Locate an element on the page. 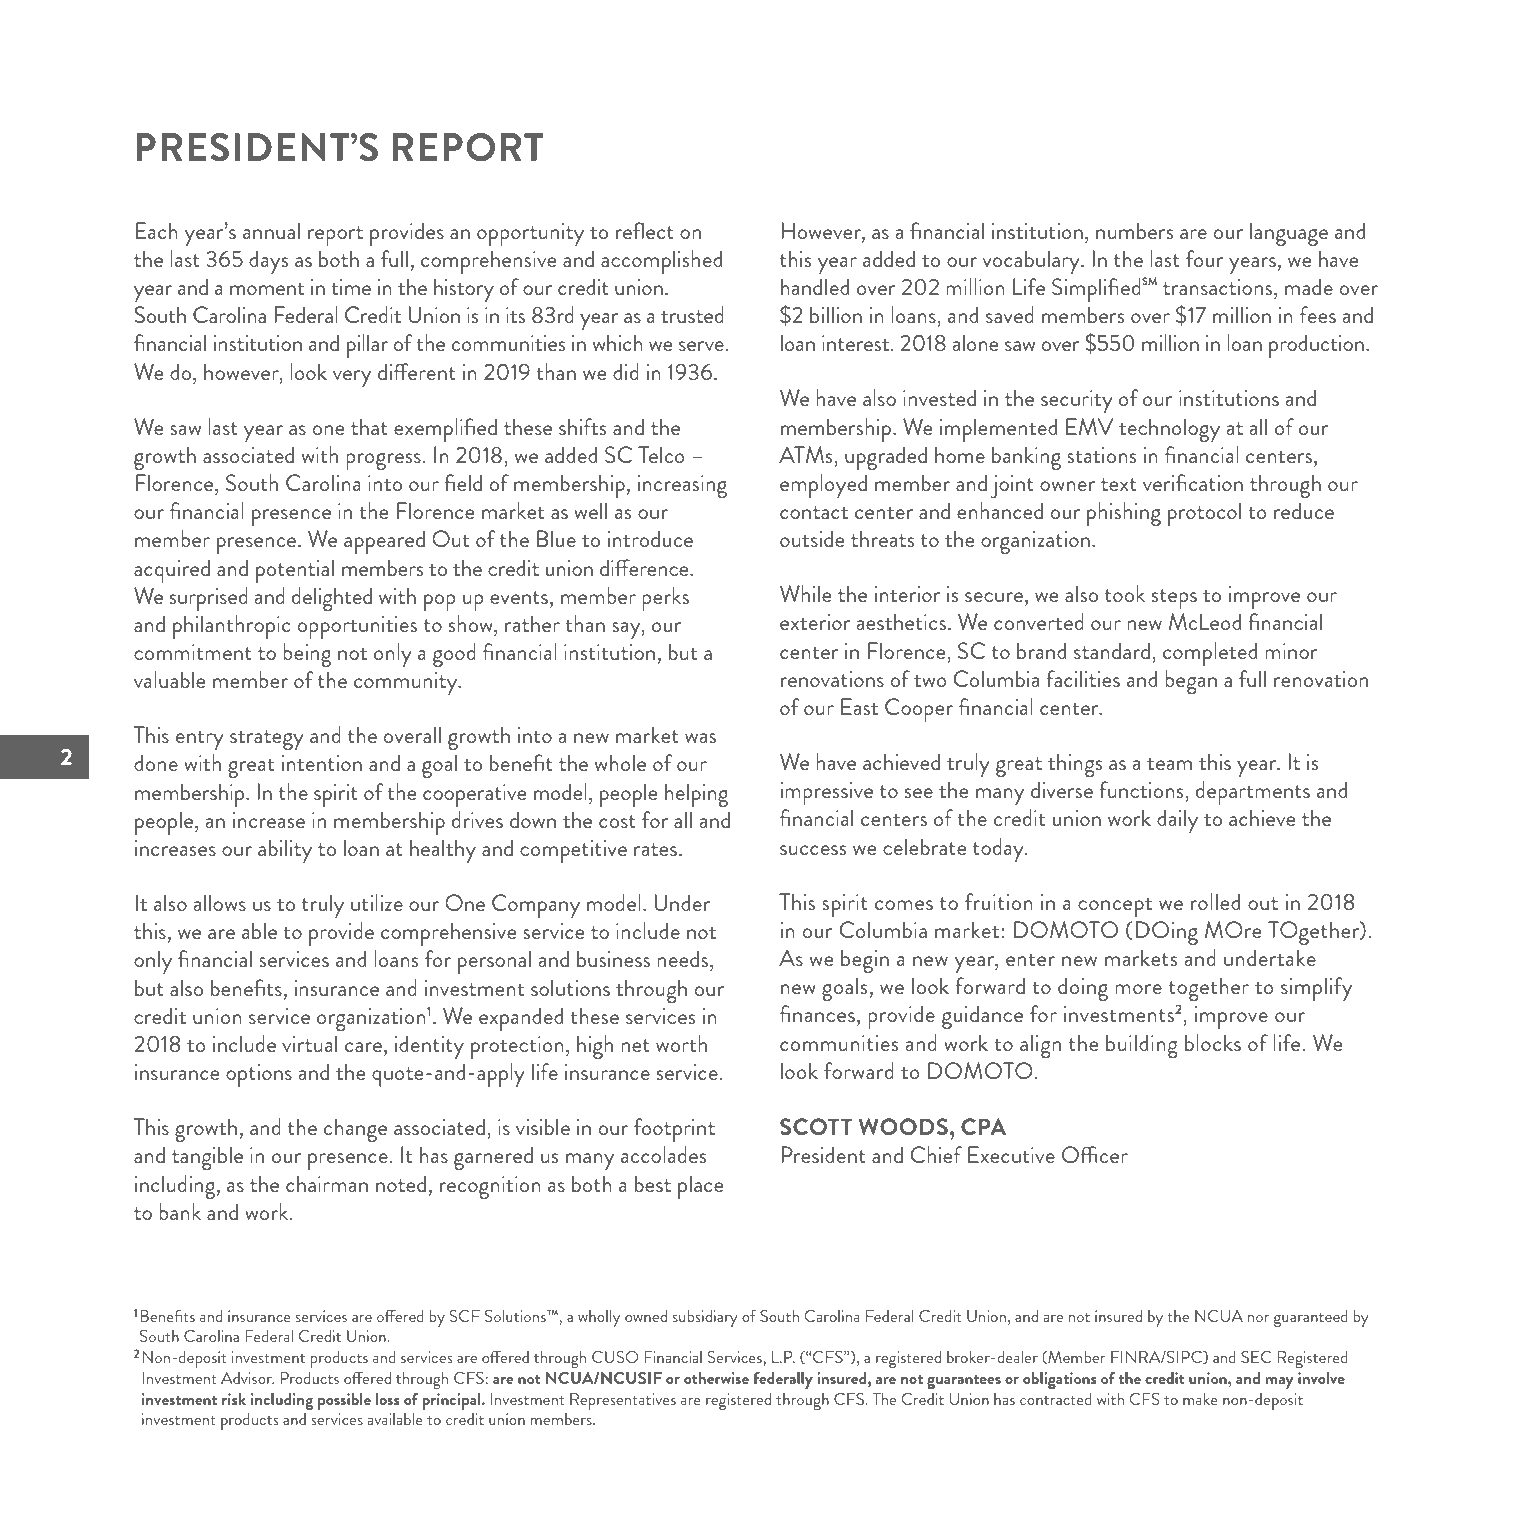 The image size is (1514, 1514). protocol is located at coordinates (1204, 514).
